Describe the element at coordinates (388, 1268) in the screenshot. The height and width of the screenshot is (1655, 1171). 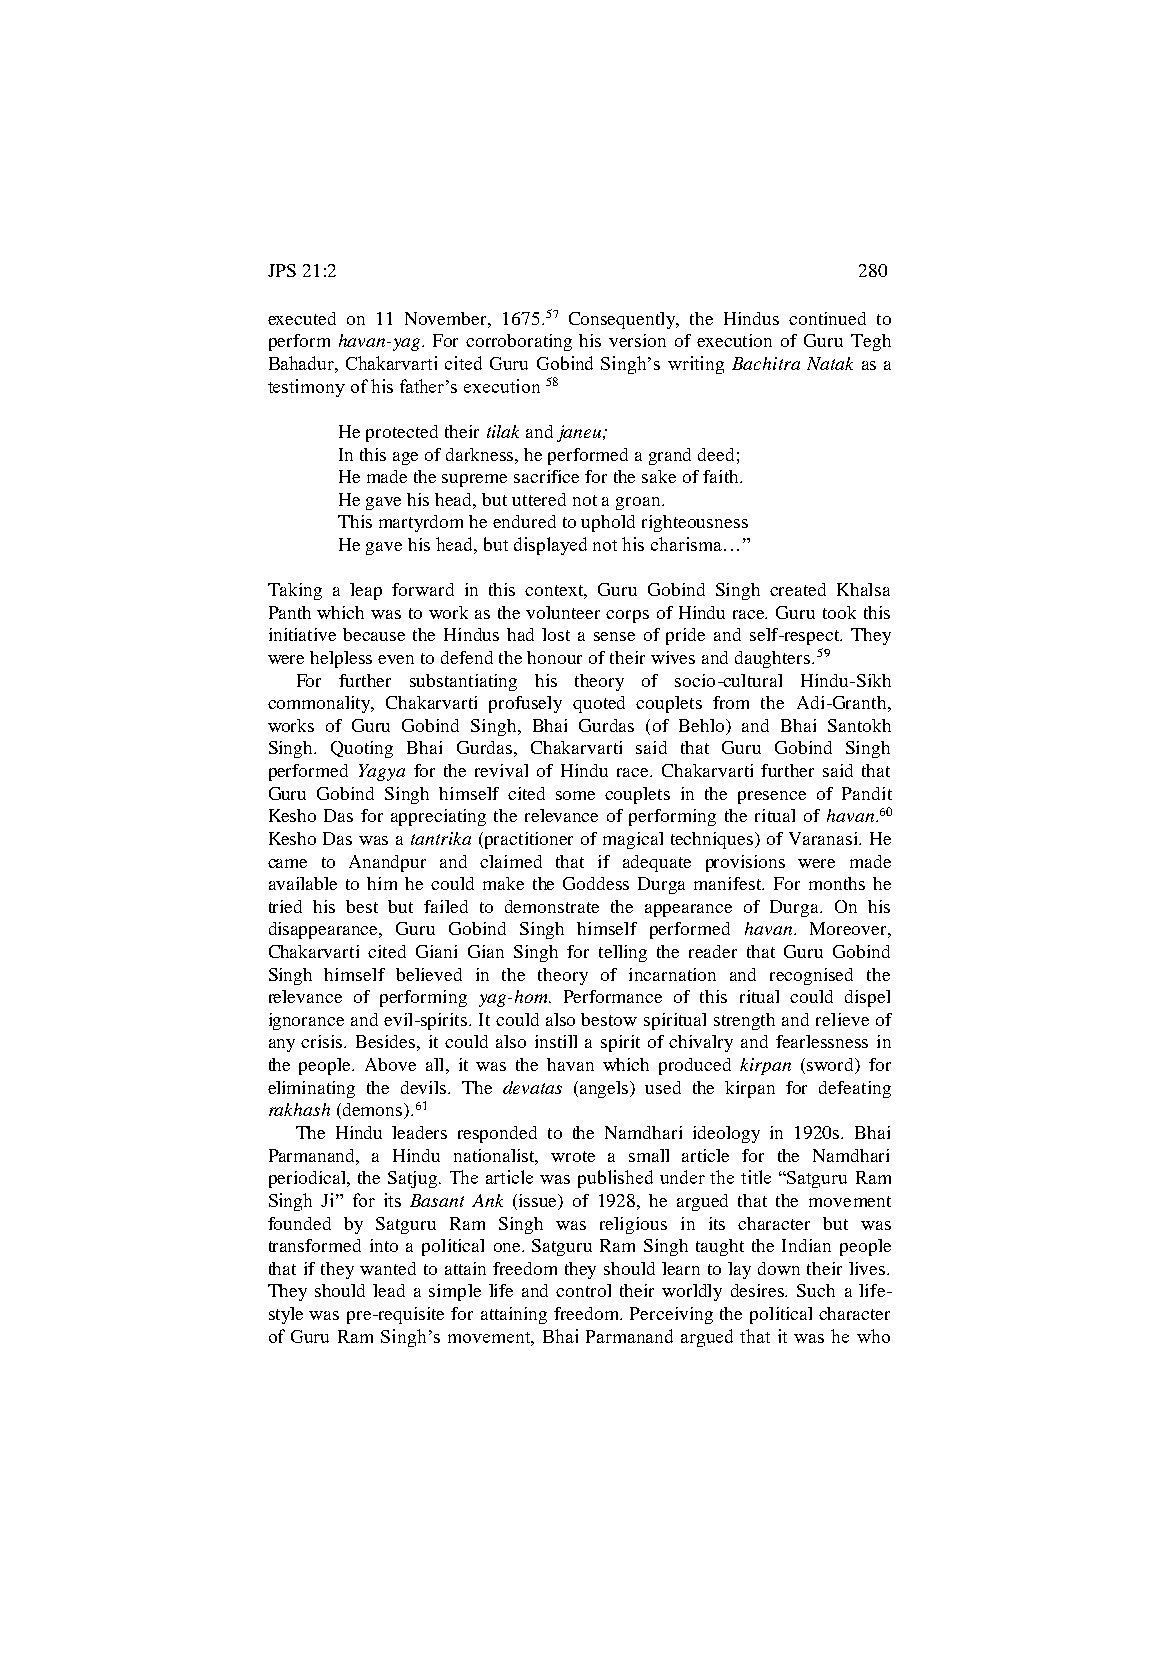
I see `wanted` at that location.
